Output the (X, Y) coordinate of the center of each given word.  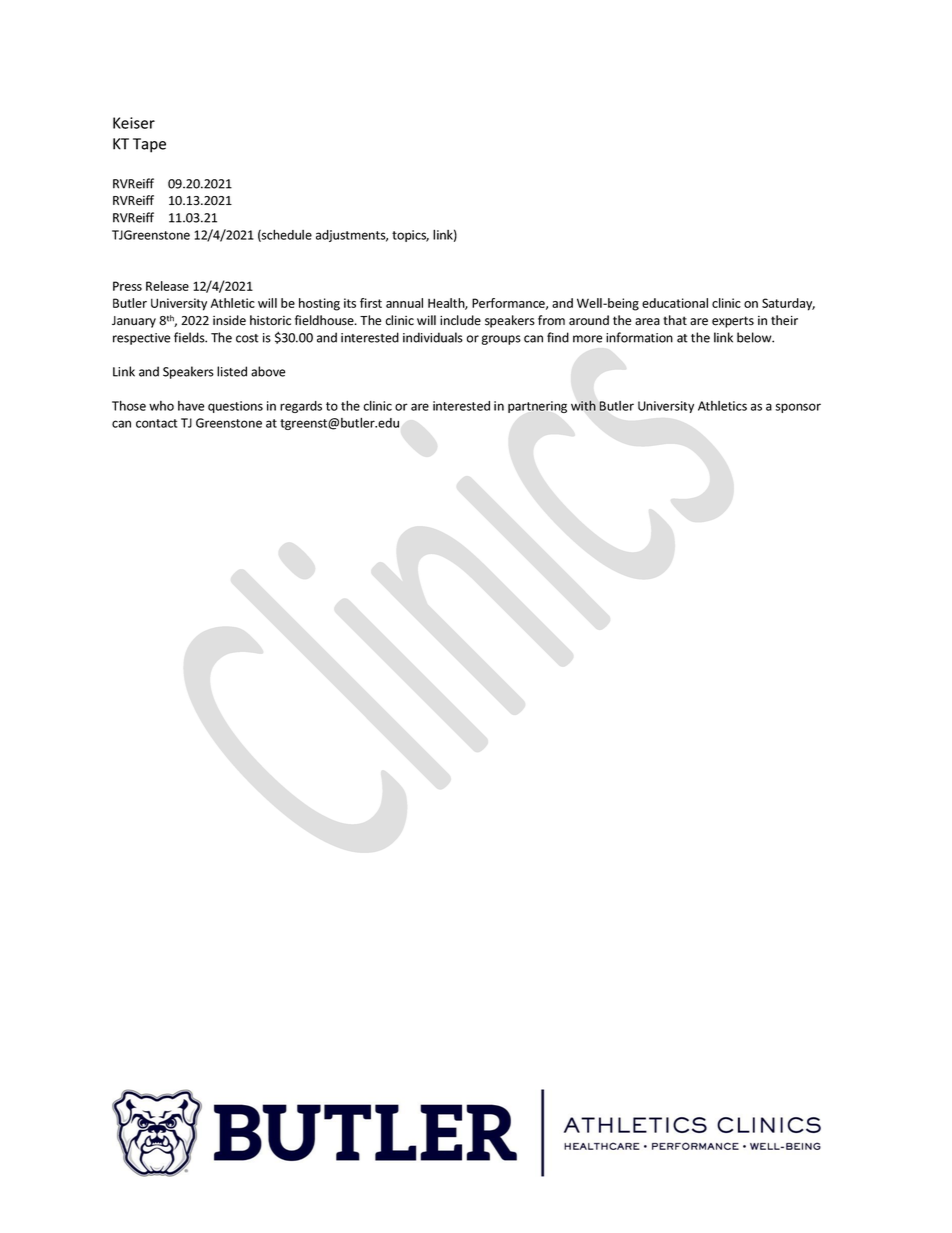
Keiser (134, 123)
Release (167, 286)
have (191, 406)
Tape (149, 145)
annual (404, 303)
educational (675, 303)
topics (410, 236)
